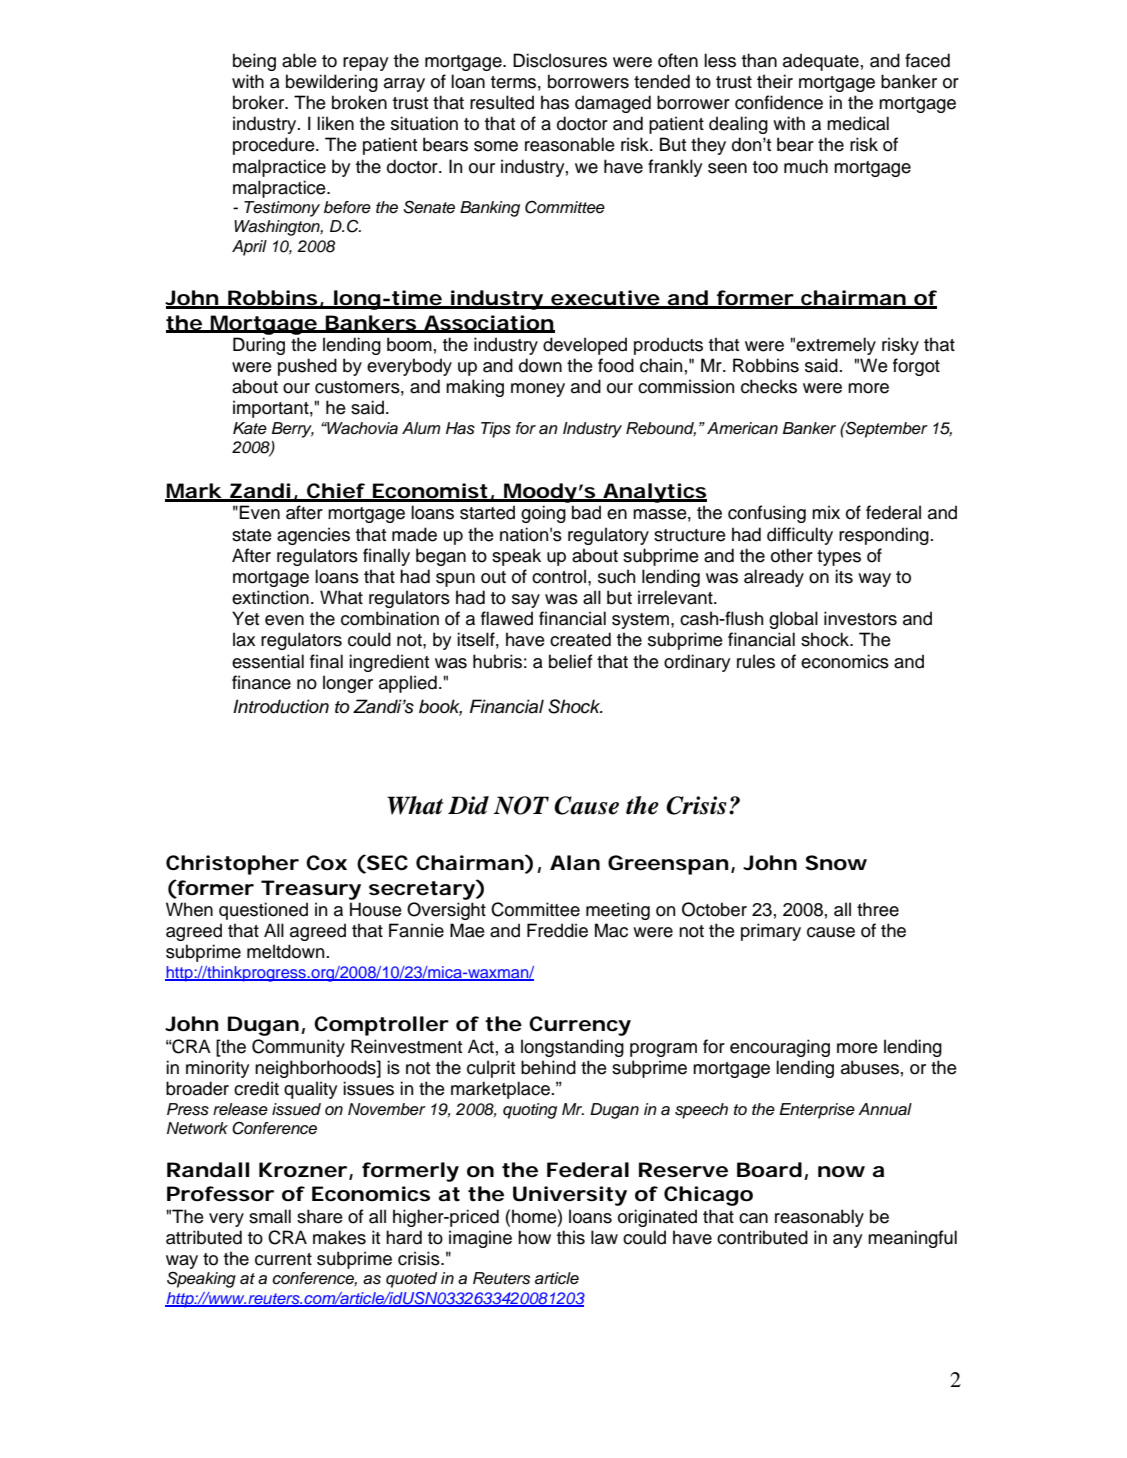  Describe the element at coordinates (283, 1259) in the page. I see `current` at that location.
